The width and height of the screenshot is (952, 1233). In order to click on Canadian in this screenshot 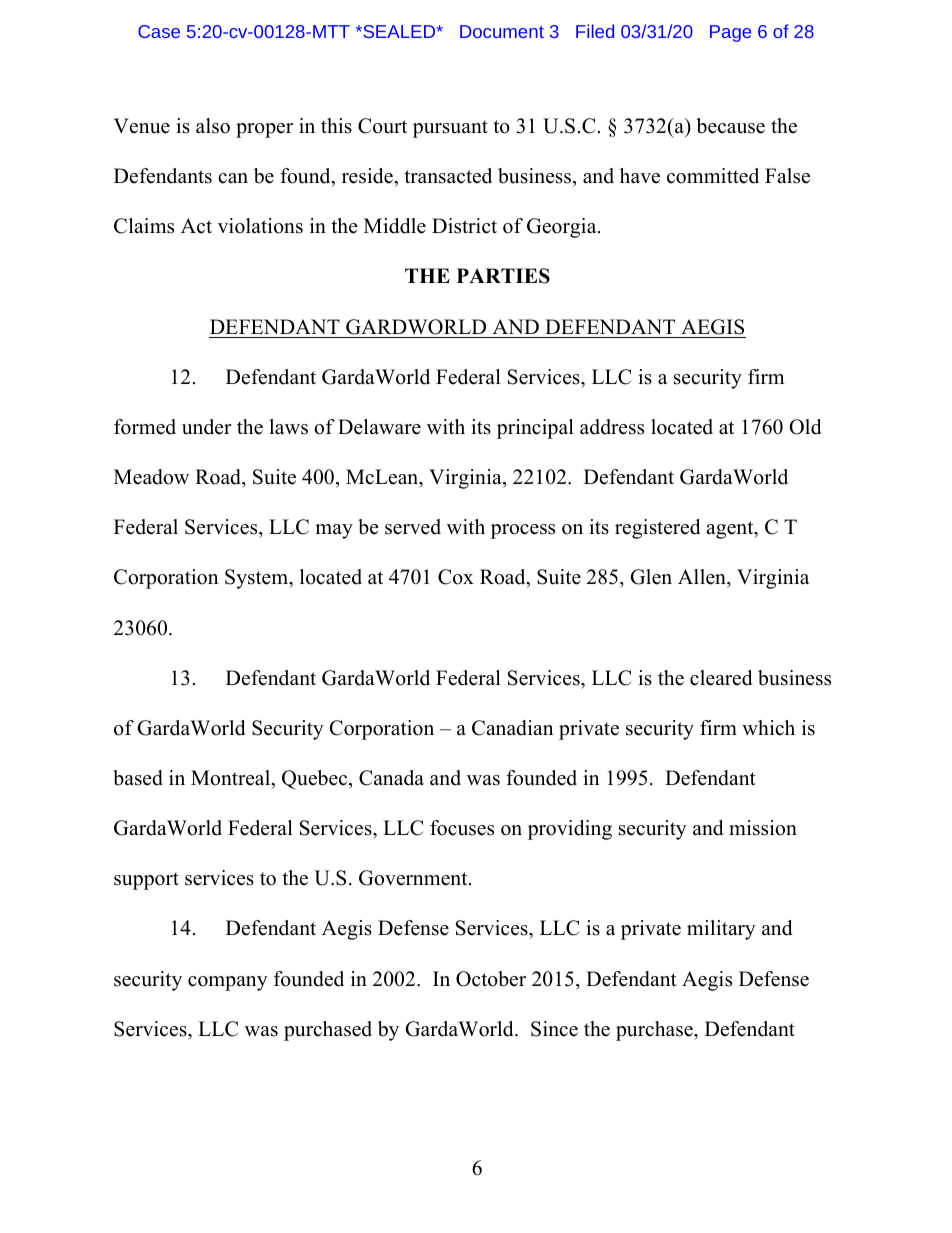, I will do `click(513, 728)`.
